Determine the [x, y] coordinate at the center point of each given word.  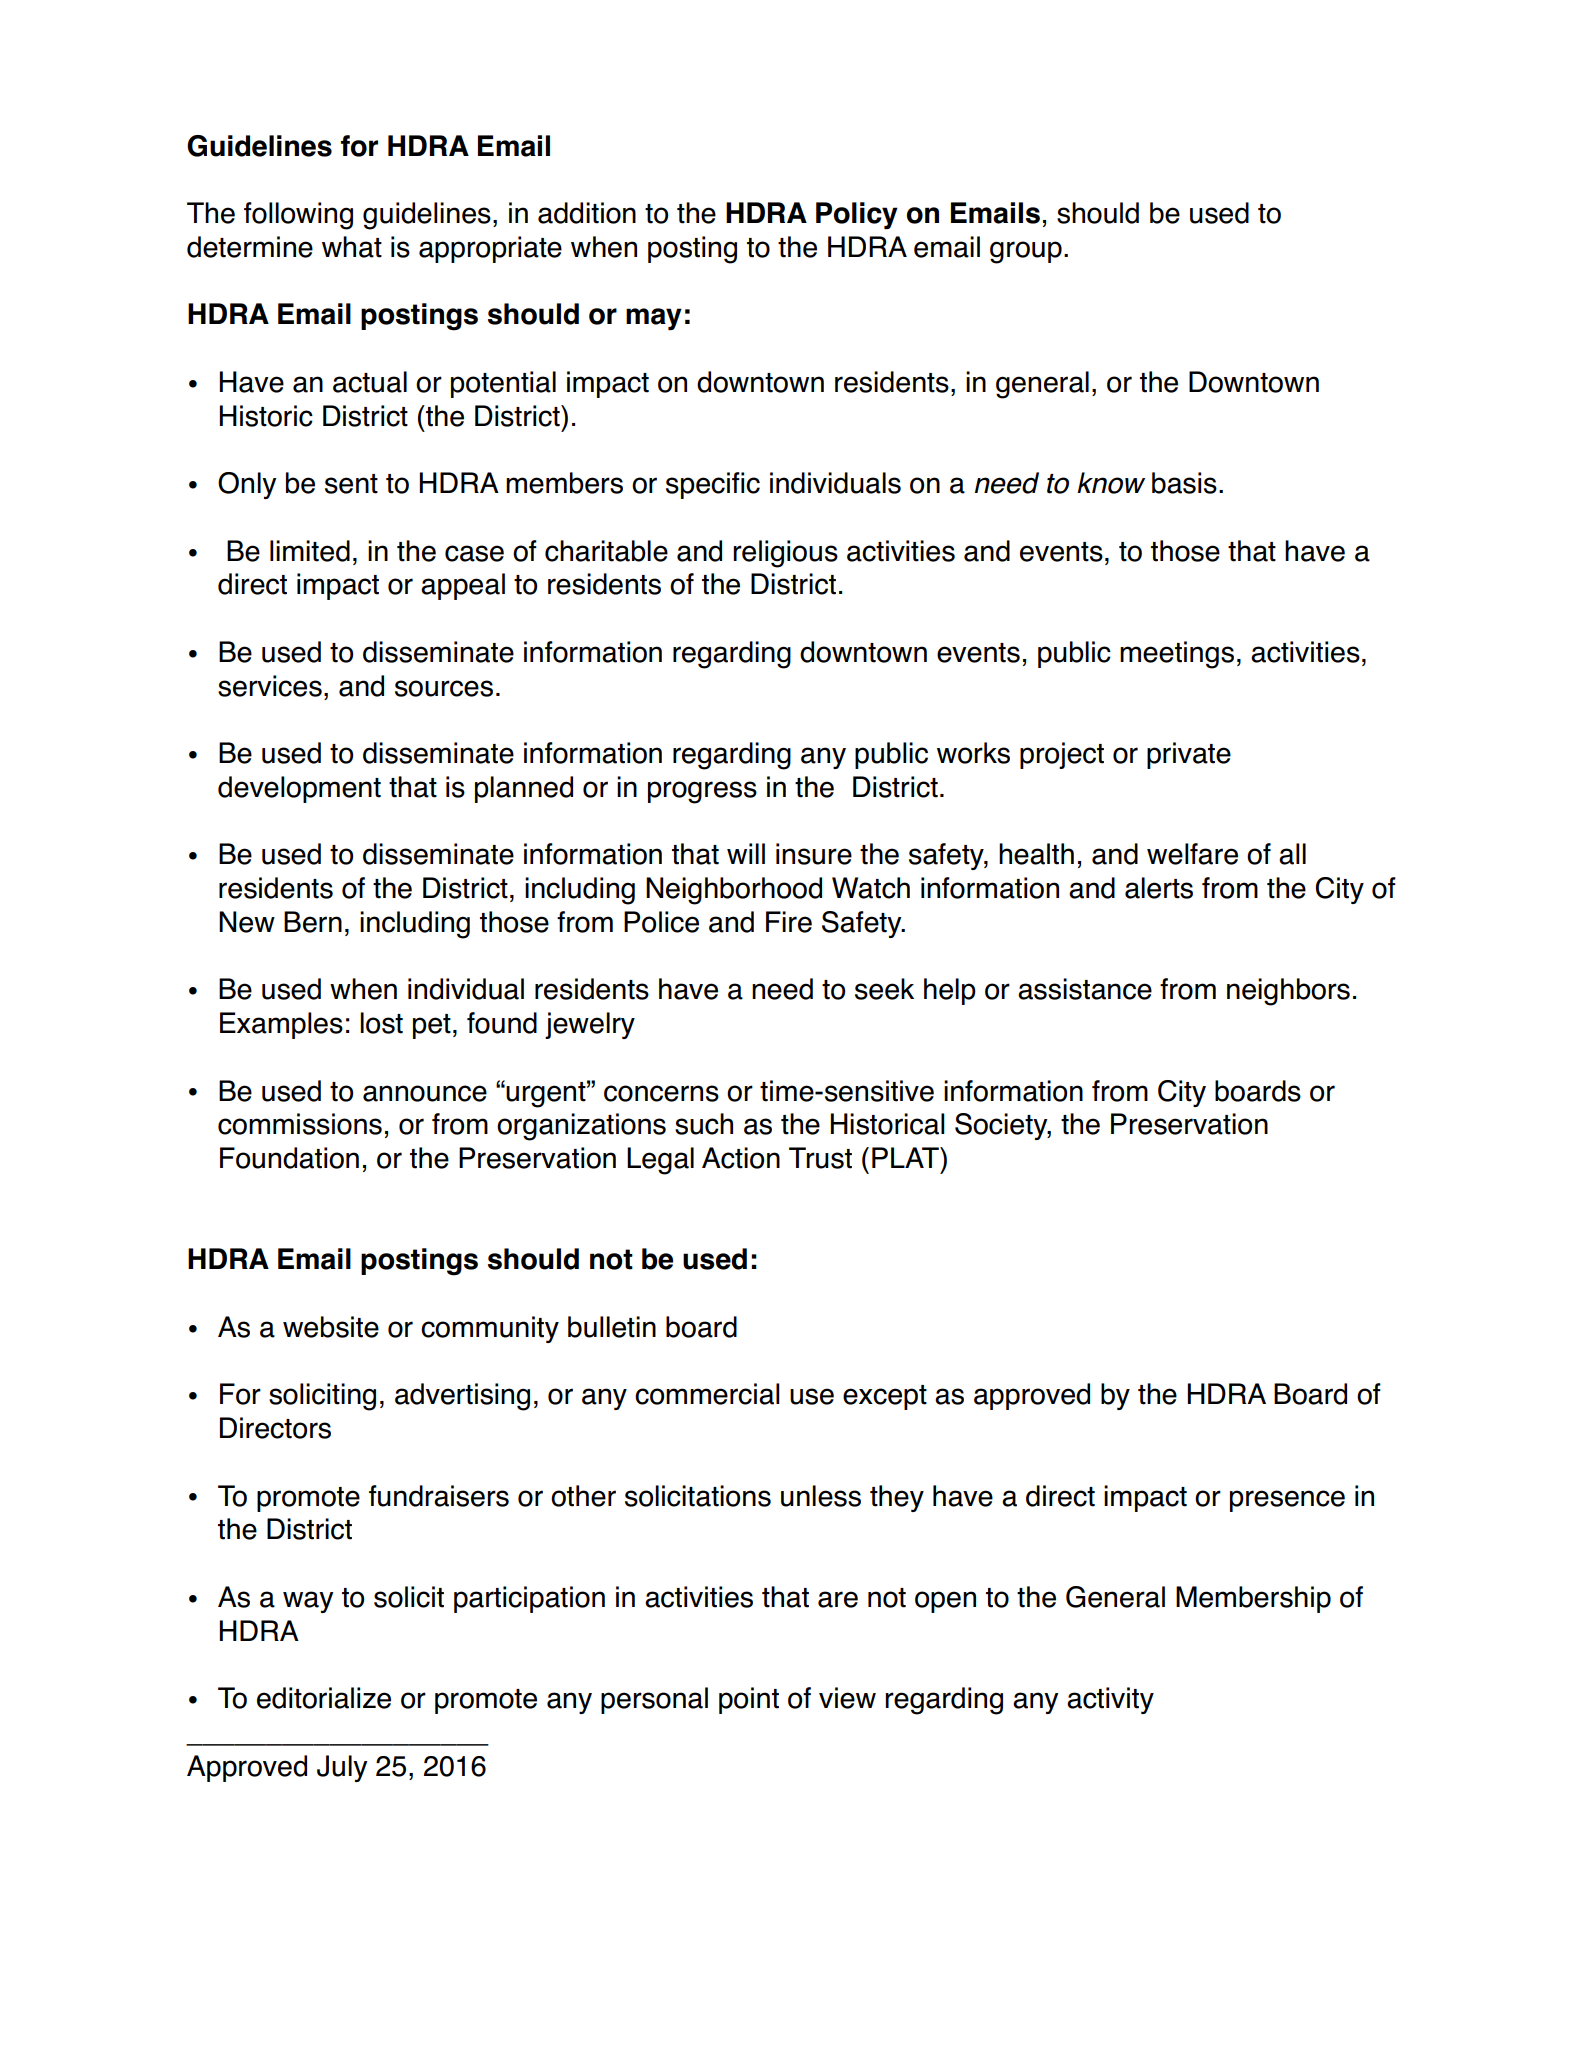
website [331, 1327]
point [749, 1700]
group [1026, 252]
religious [785, 554]
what [352, 247]
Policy [857, 215]
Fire [789, 922]
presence [1287, 1501]
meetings [1177, 655]
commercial [707, 1394]
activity [1110, 1700]
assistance [1085, 989]
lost [381, 1023]
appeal [463, 586]
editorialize [324, 1698]
